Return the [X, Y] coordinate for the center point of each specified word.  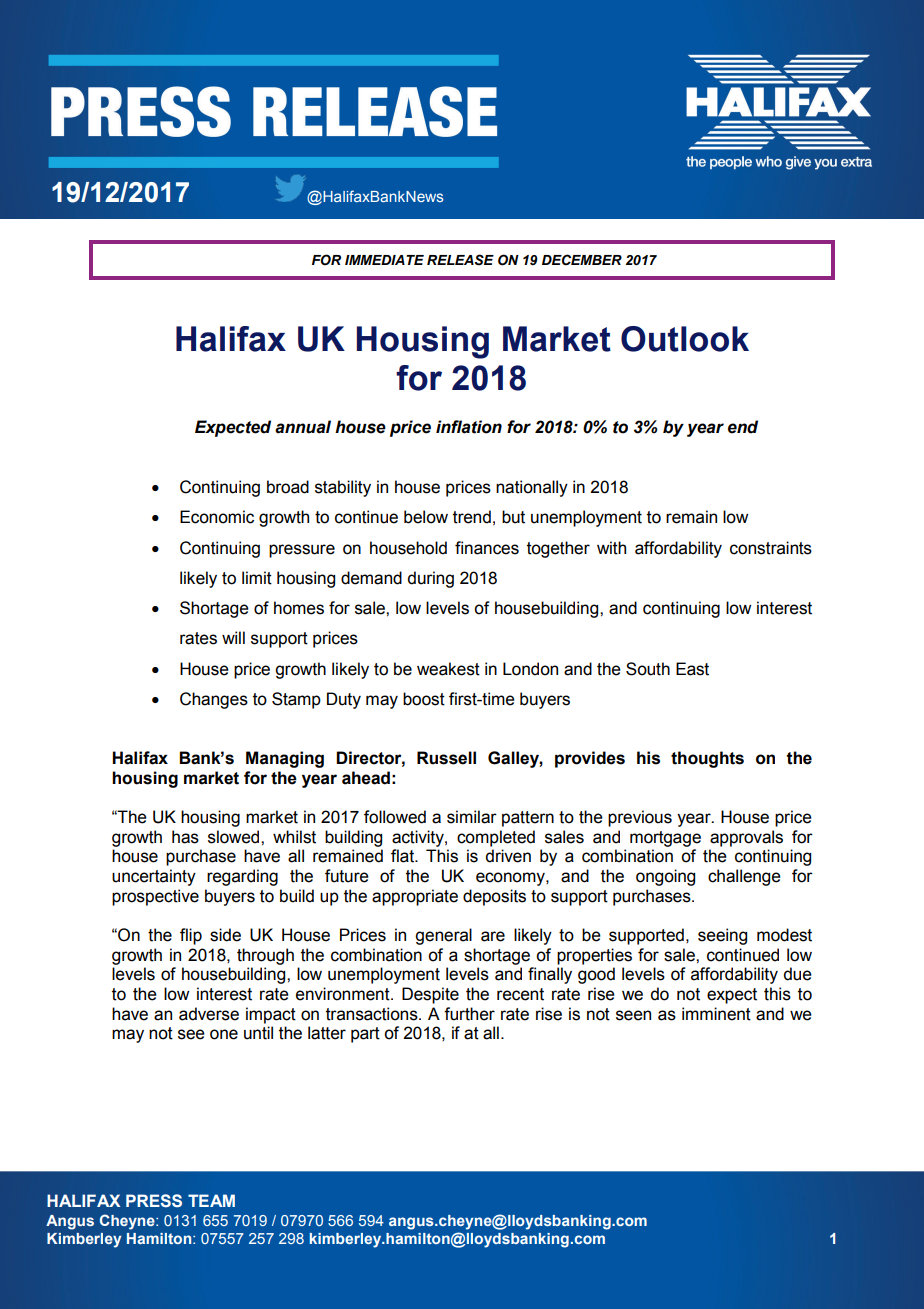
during [431, 579]
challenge [744, 877]
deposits [494, 897]
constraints [771, 548]
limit [257, 578]
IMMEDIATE [384, 260]
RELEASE [460, 260]
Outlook [685, 339]
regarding [242, 877]
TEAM [211, 1200]
